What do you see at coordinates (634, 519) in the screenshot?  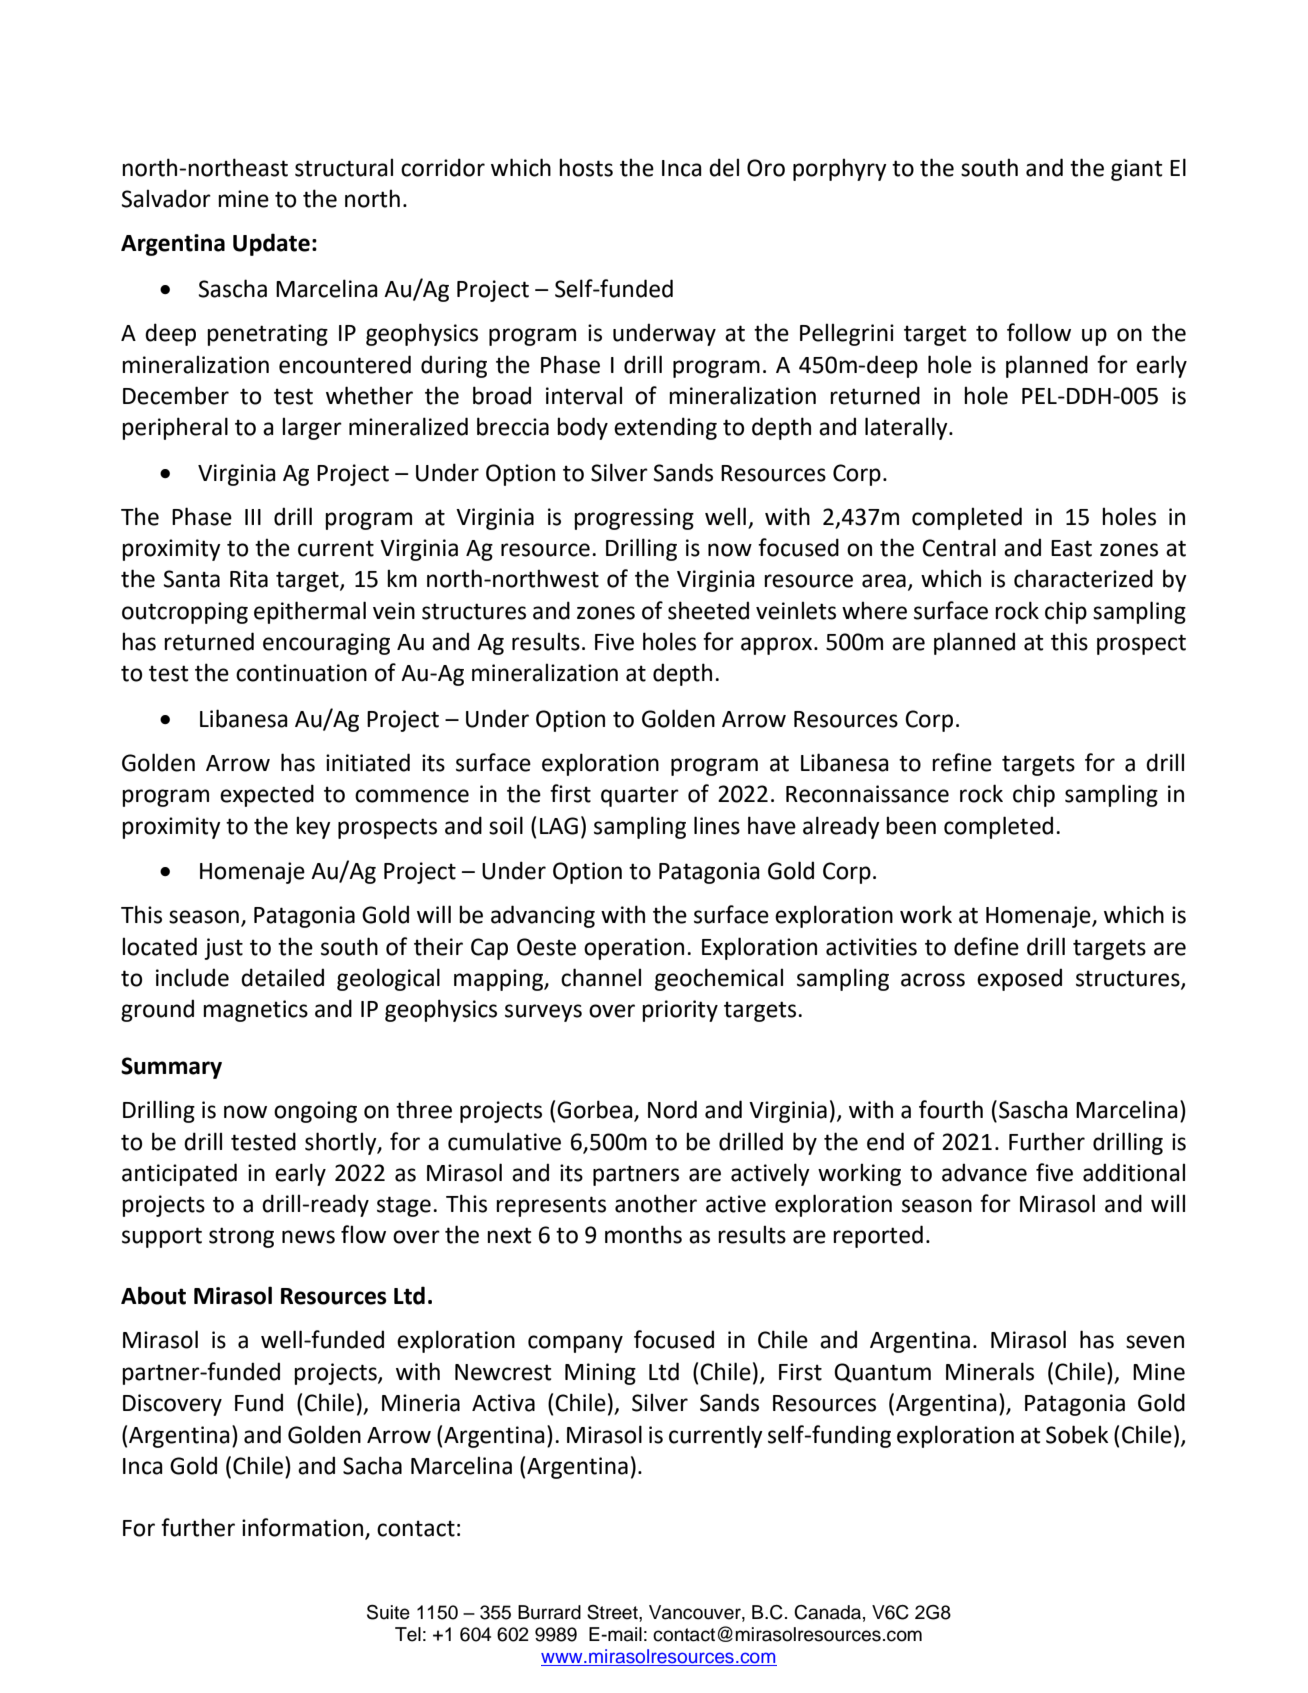 I see `progressing` at bounding box center [634, 519].
